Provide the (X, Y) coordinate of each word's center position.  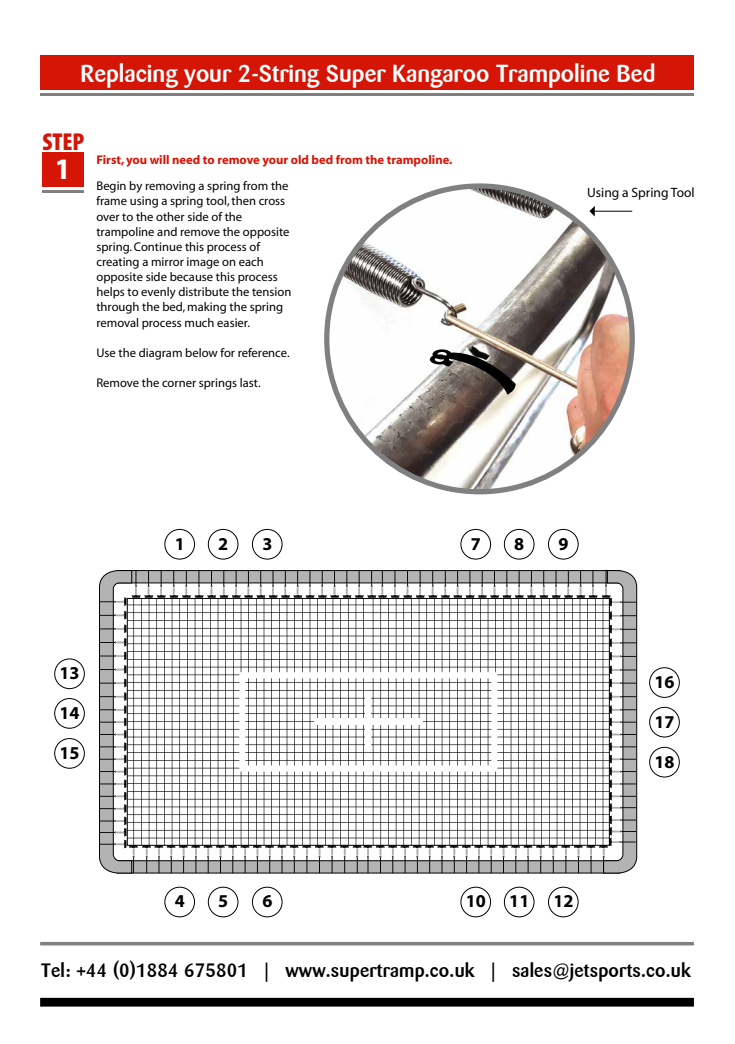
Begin (111, 187)
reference (263, 352)
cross (272, 201)
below (201, 352)
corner (179, 383)
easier (233, 322)
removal (117, 322)
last (250, 382)
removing (170, 187)
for (227, 352)
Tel (52, 969)
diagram (160, 354)
